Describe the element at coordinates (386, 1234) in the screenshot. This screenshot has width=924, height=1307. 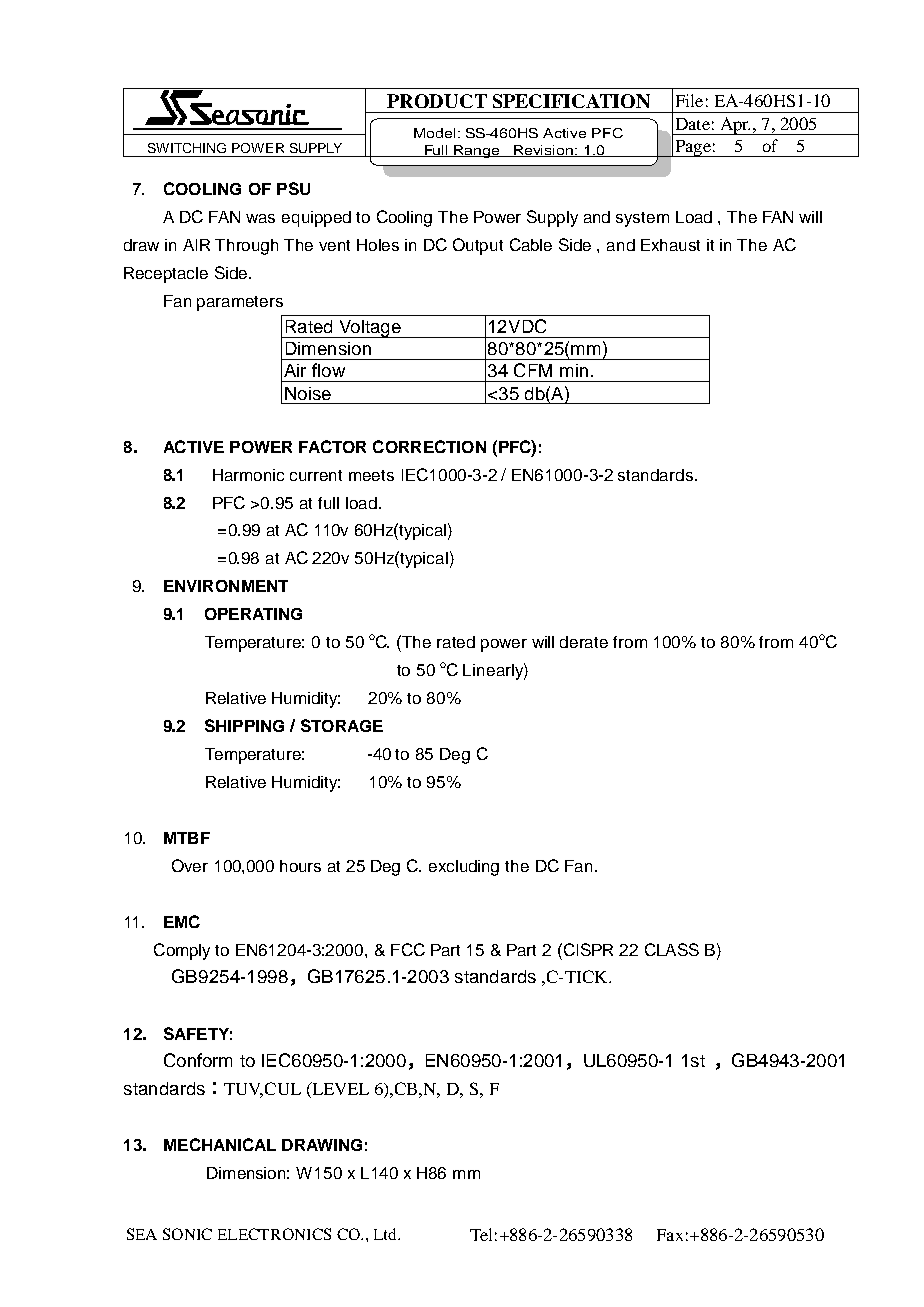
I see `Ltd` at that location.
